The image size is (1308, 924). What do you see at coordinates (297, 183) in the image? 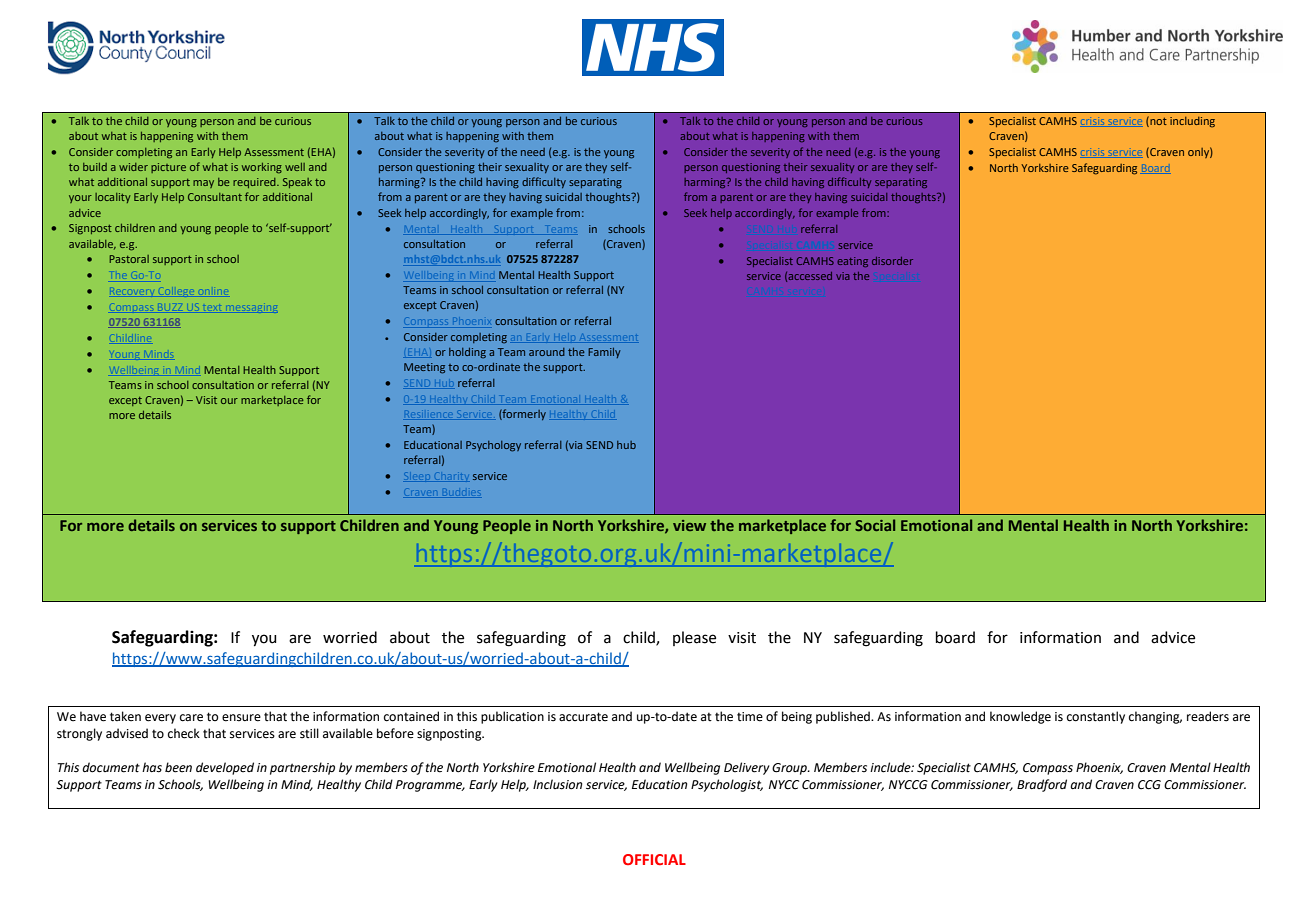
I see `Speak` at bounding box center [297, 183].
